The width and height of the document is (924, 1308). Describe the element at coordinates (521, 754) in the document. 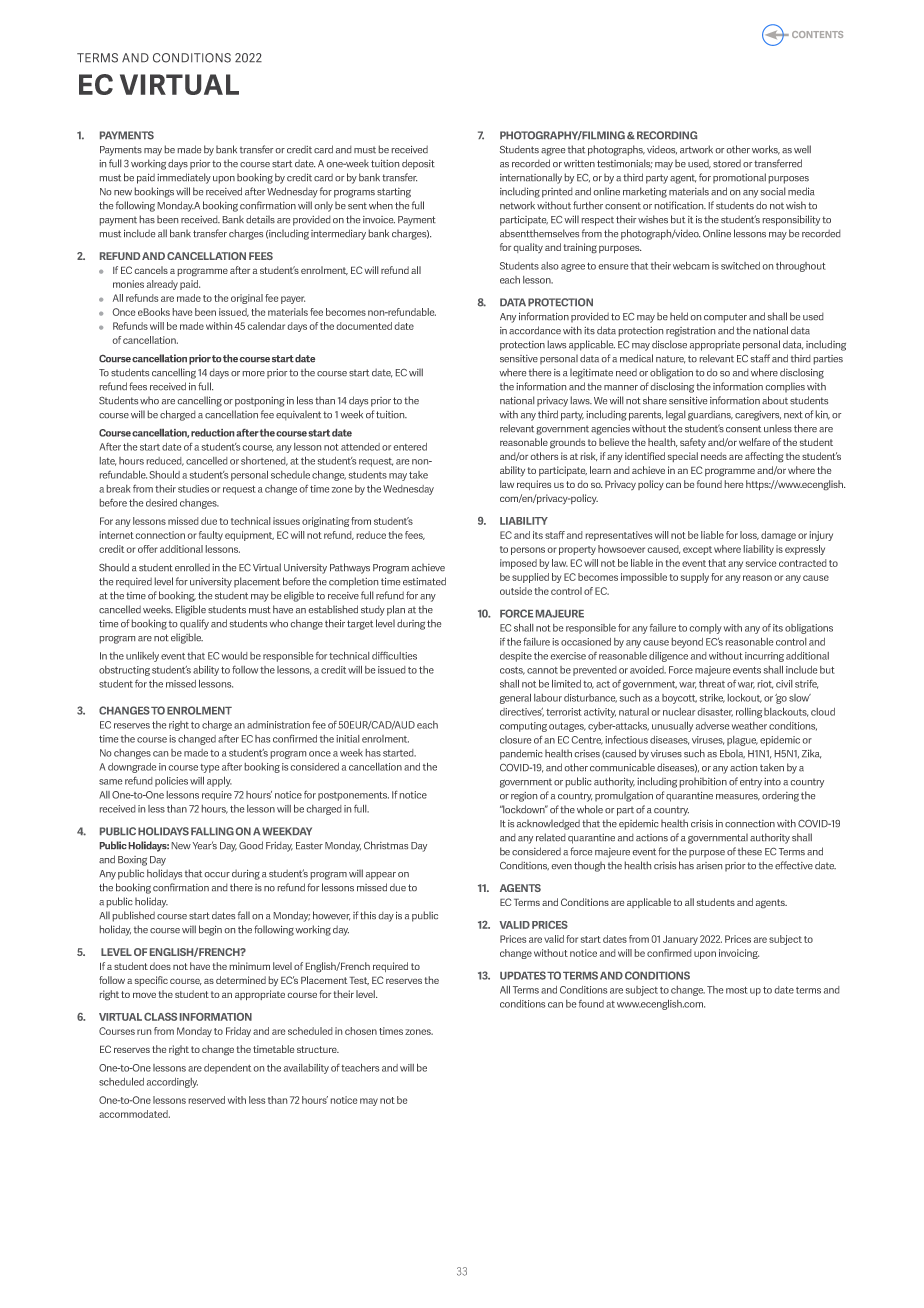

I see `pandemic` at that location.
